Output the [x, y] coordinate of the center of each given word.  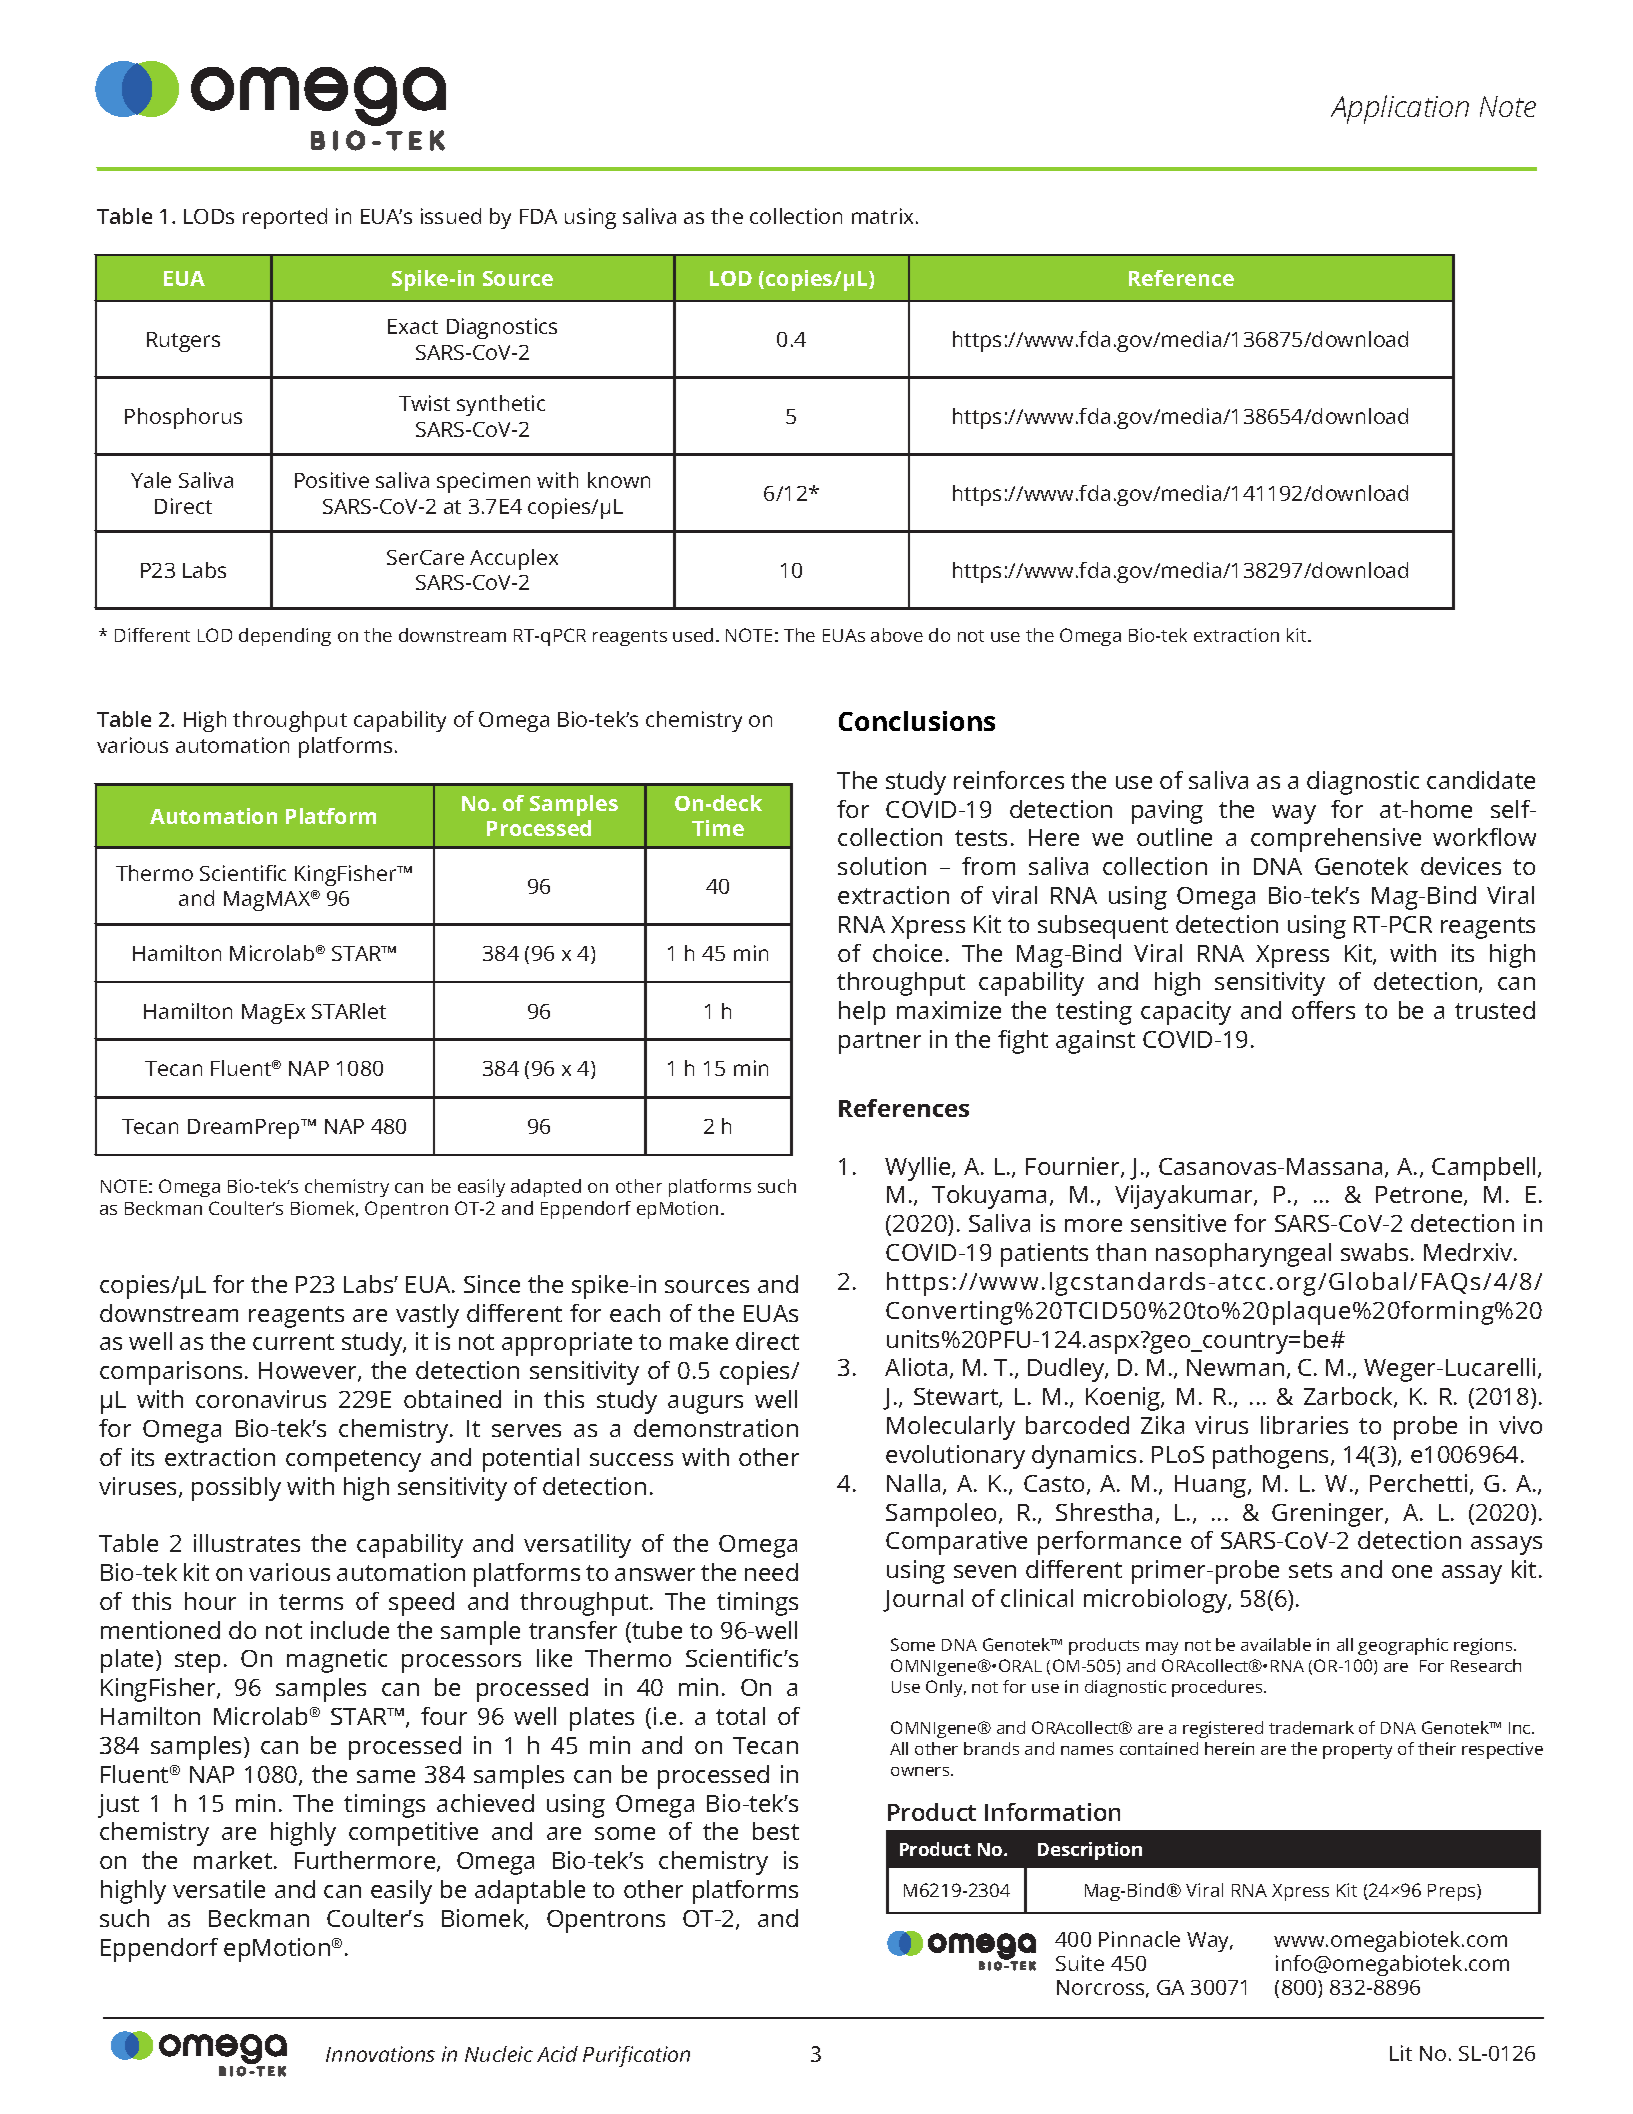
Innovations [380, 2054]
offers [1323, 1010]
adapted [546, 1188]
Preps [1453, 1892]
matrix [884, 216]
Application [1400, 109]
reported [285, 218]
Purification [636, 2056]
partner [880, 1043]
